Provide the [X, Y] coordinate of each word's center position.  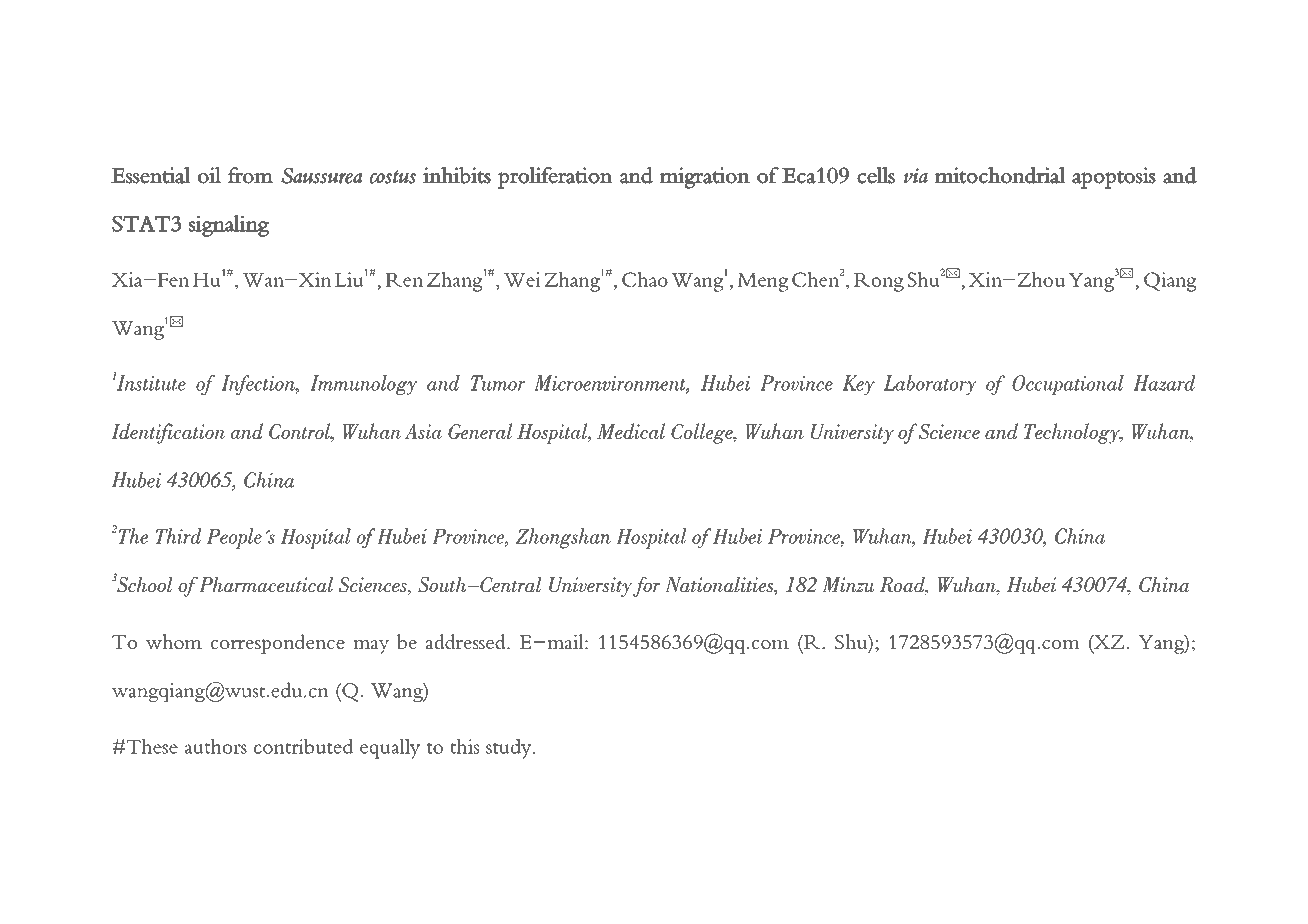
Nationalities [720, 586]
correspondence [278, 644]
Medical [631, 431]
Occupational [1068, 385]
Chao [645, 279]
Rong [878, 282]
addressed [467, 641]
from [250, 175]
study [510, 748]
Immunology [363, 385]
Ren [404, 280]
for [646, 587]
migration [705, 178]
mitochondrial [1000, 175]
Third [179, 536]
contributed [303, 746]
